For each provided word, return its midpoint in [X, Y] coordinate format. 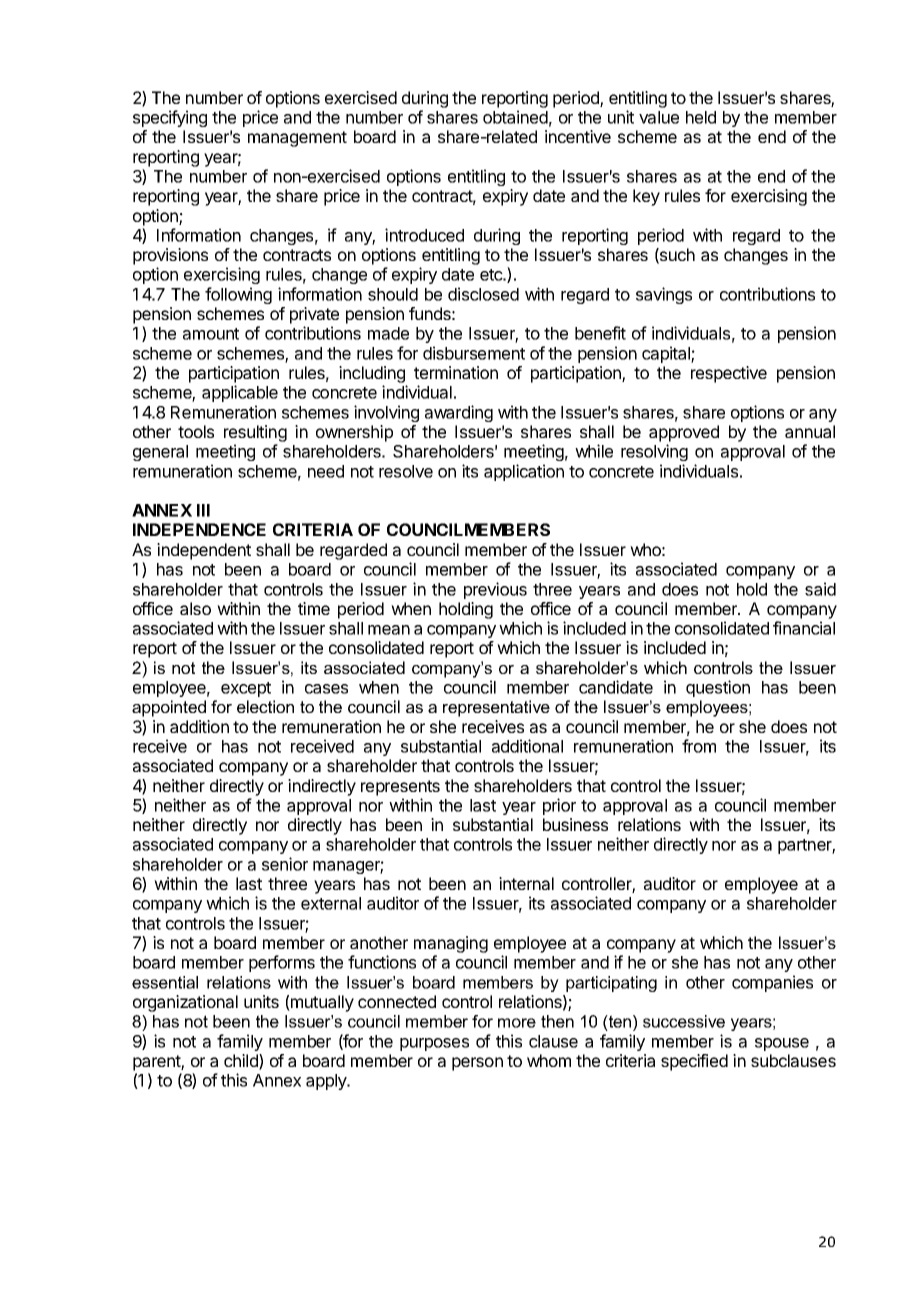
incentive [578, 136]
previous [495, 590]
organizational [185, 1003]
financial [804, 628]
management [297, 139]
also [195, 608]
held [701, 117]
